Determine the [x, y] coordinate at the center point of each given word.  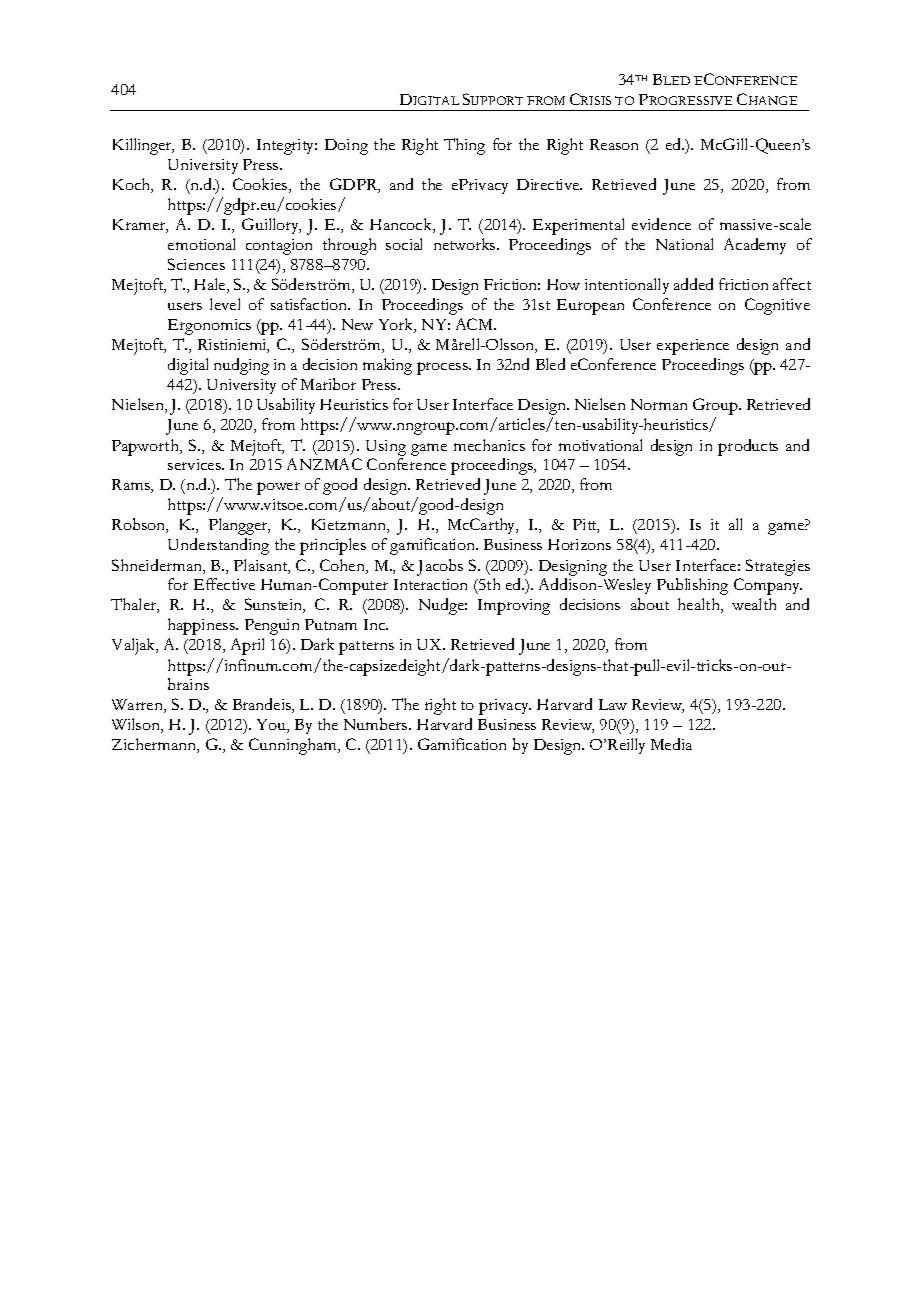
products [748, 447]
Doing [346, 147]
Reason [614, 144]
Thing [464, 146]
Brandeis [263, 705]
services [195, 464]
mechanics [489, 445]
